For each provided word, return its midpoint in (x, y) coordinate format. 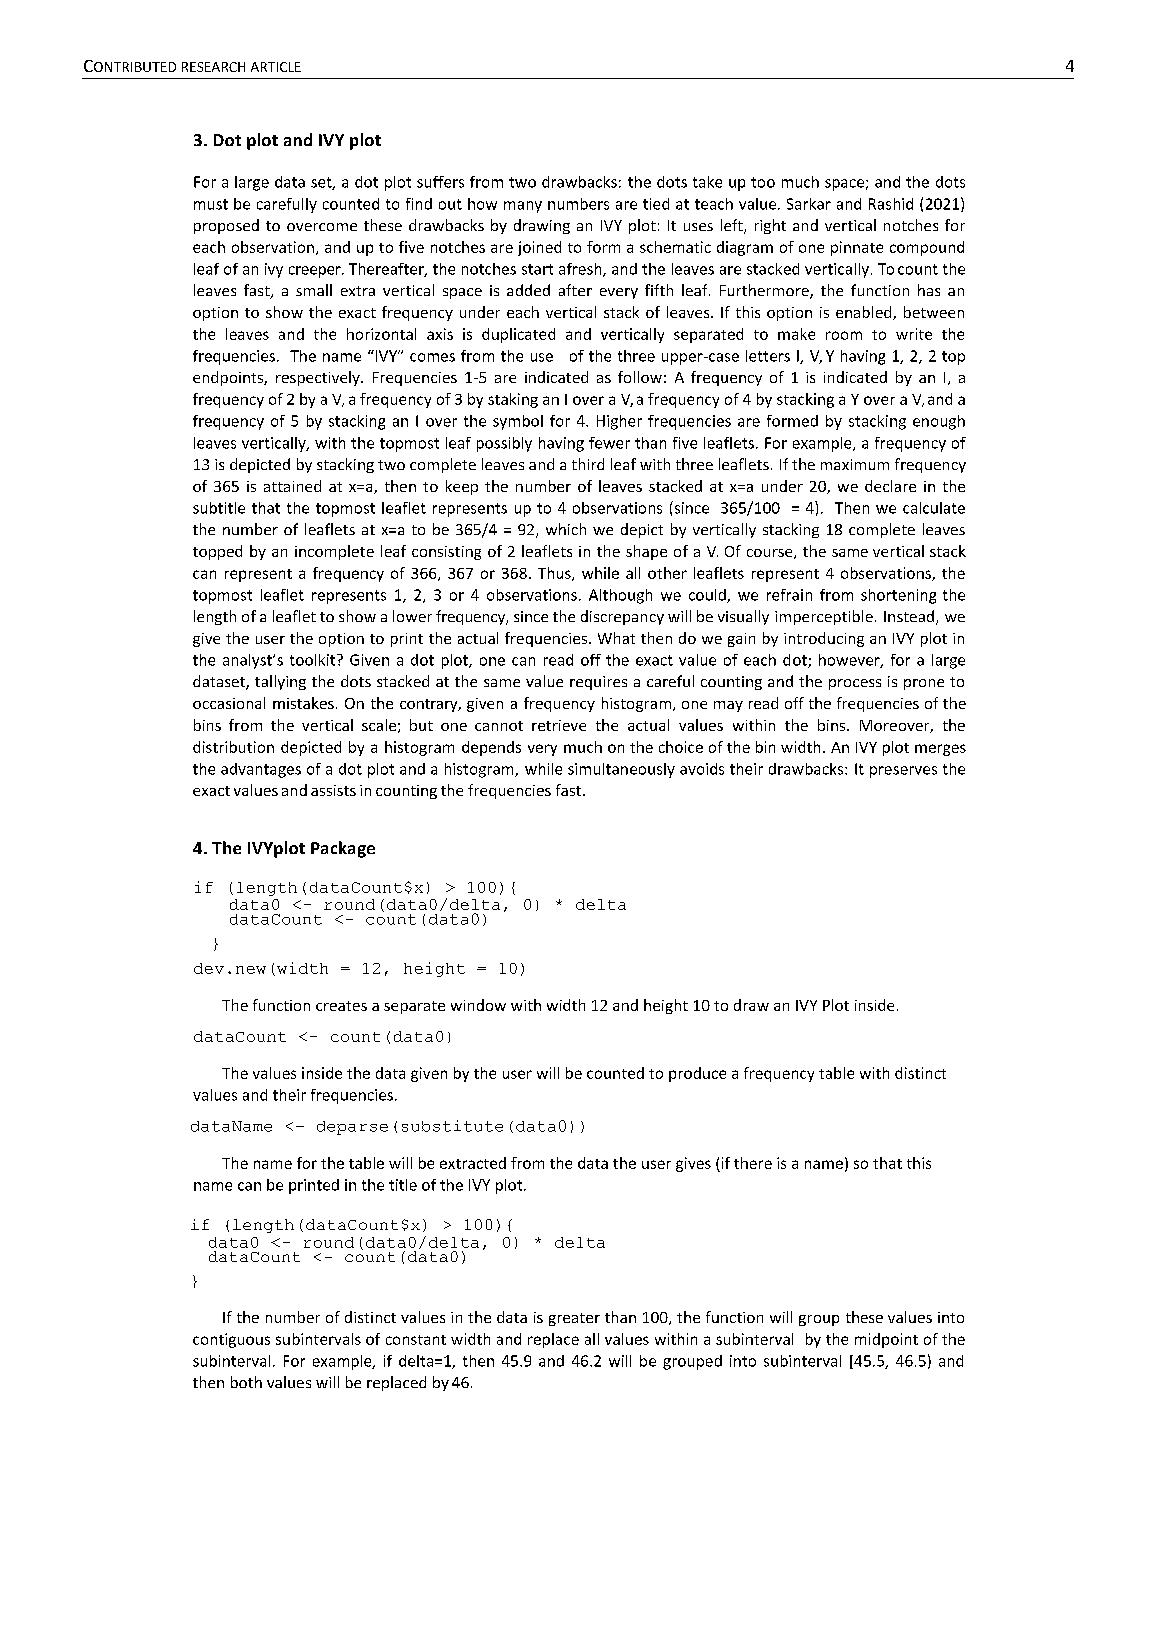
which (566, 529)
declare (890, 486)
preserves (903, 772)
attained (292, 486)
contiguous (231, 1340)
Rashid (891, 204)
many (523, 207)
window (478, 1005)
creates (341, 1006)
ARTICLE (276, 67)
